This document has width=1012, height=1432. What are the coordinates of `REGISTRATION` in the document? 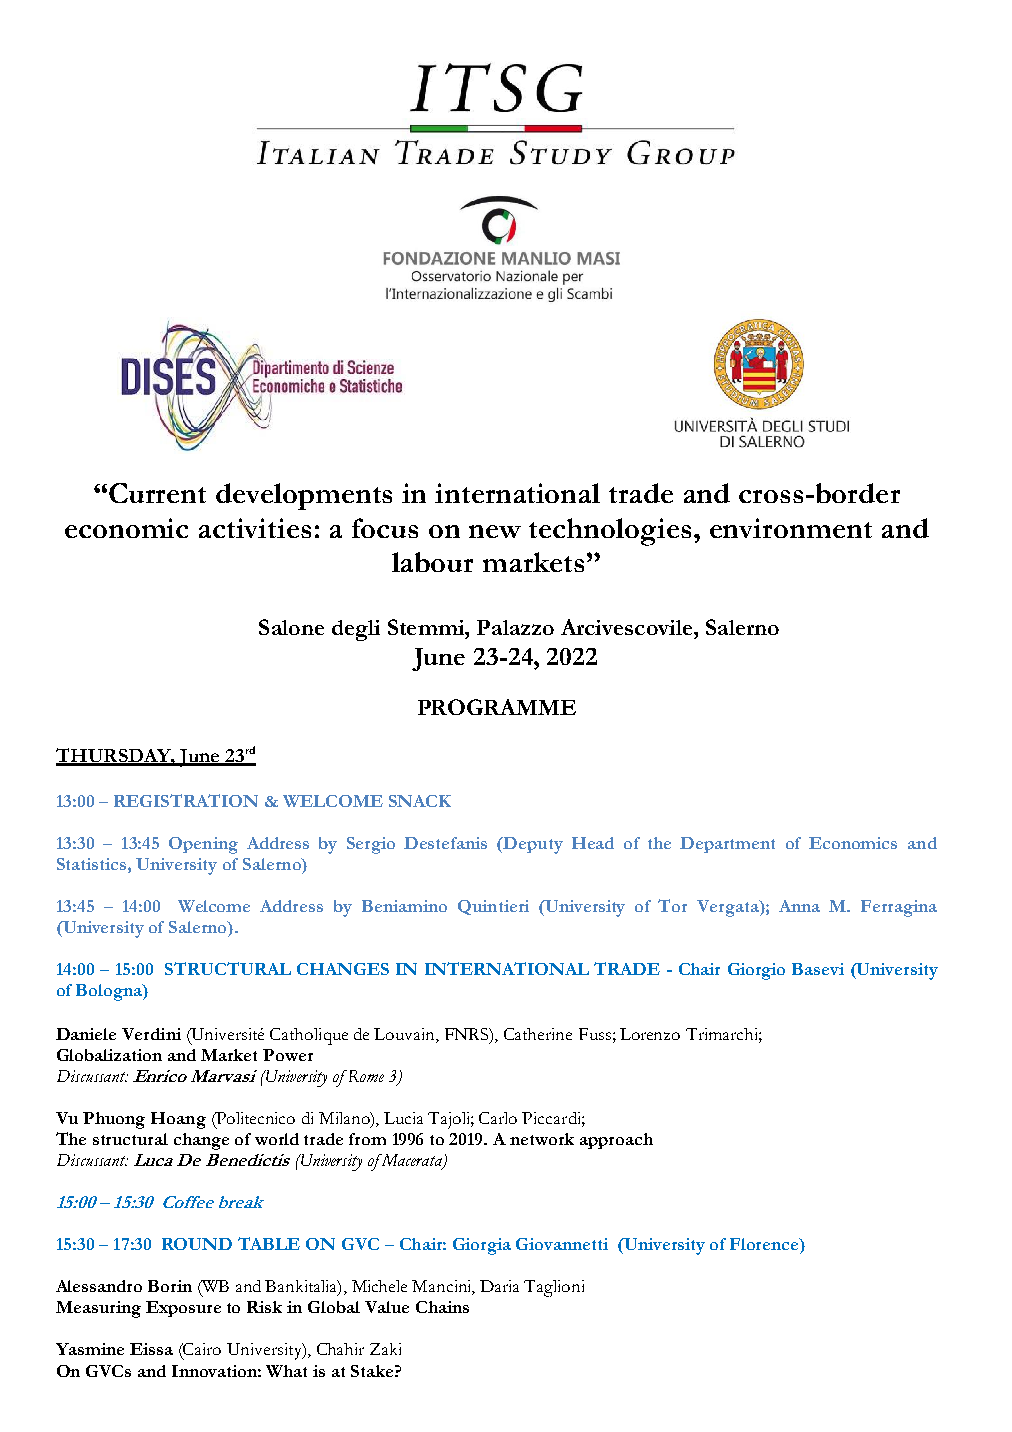 It's located at (186, 800).
